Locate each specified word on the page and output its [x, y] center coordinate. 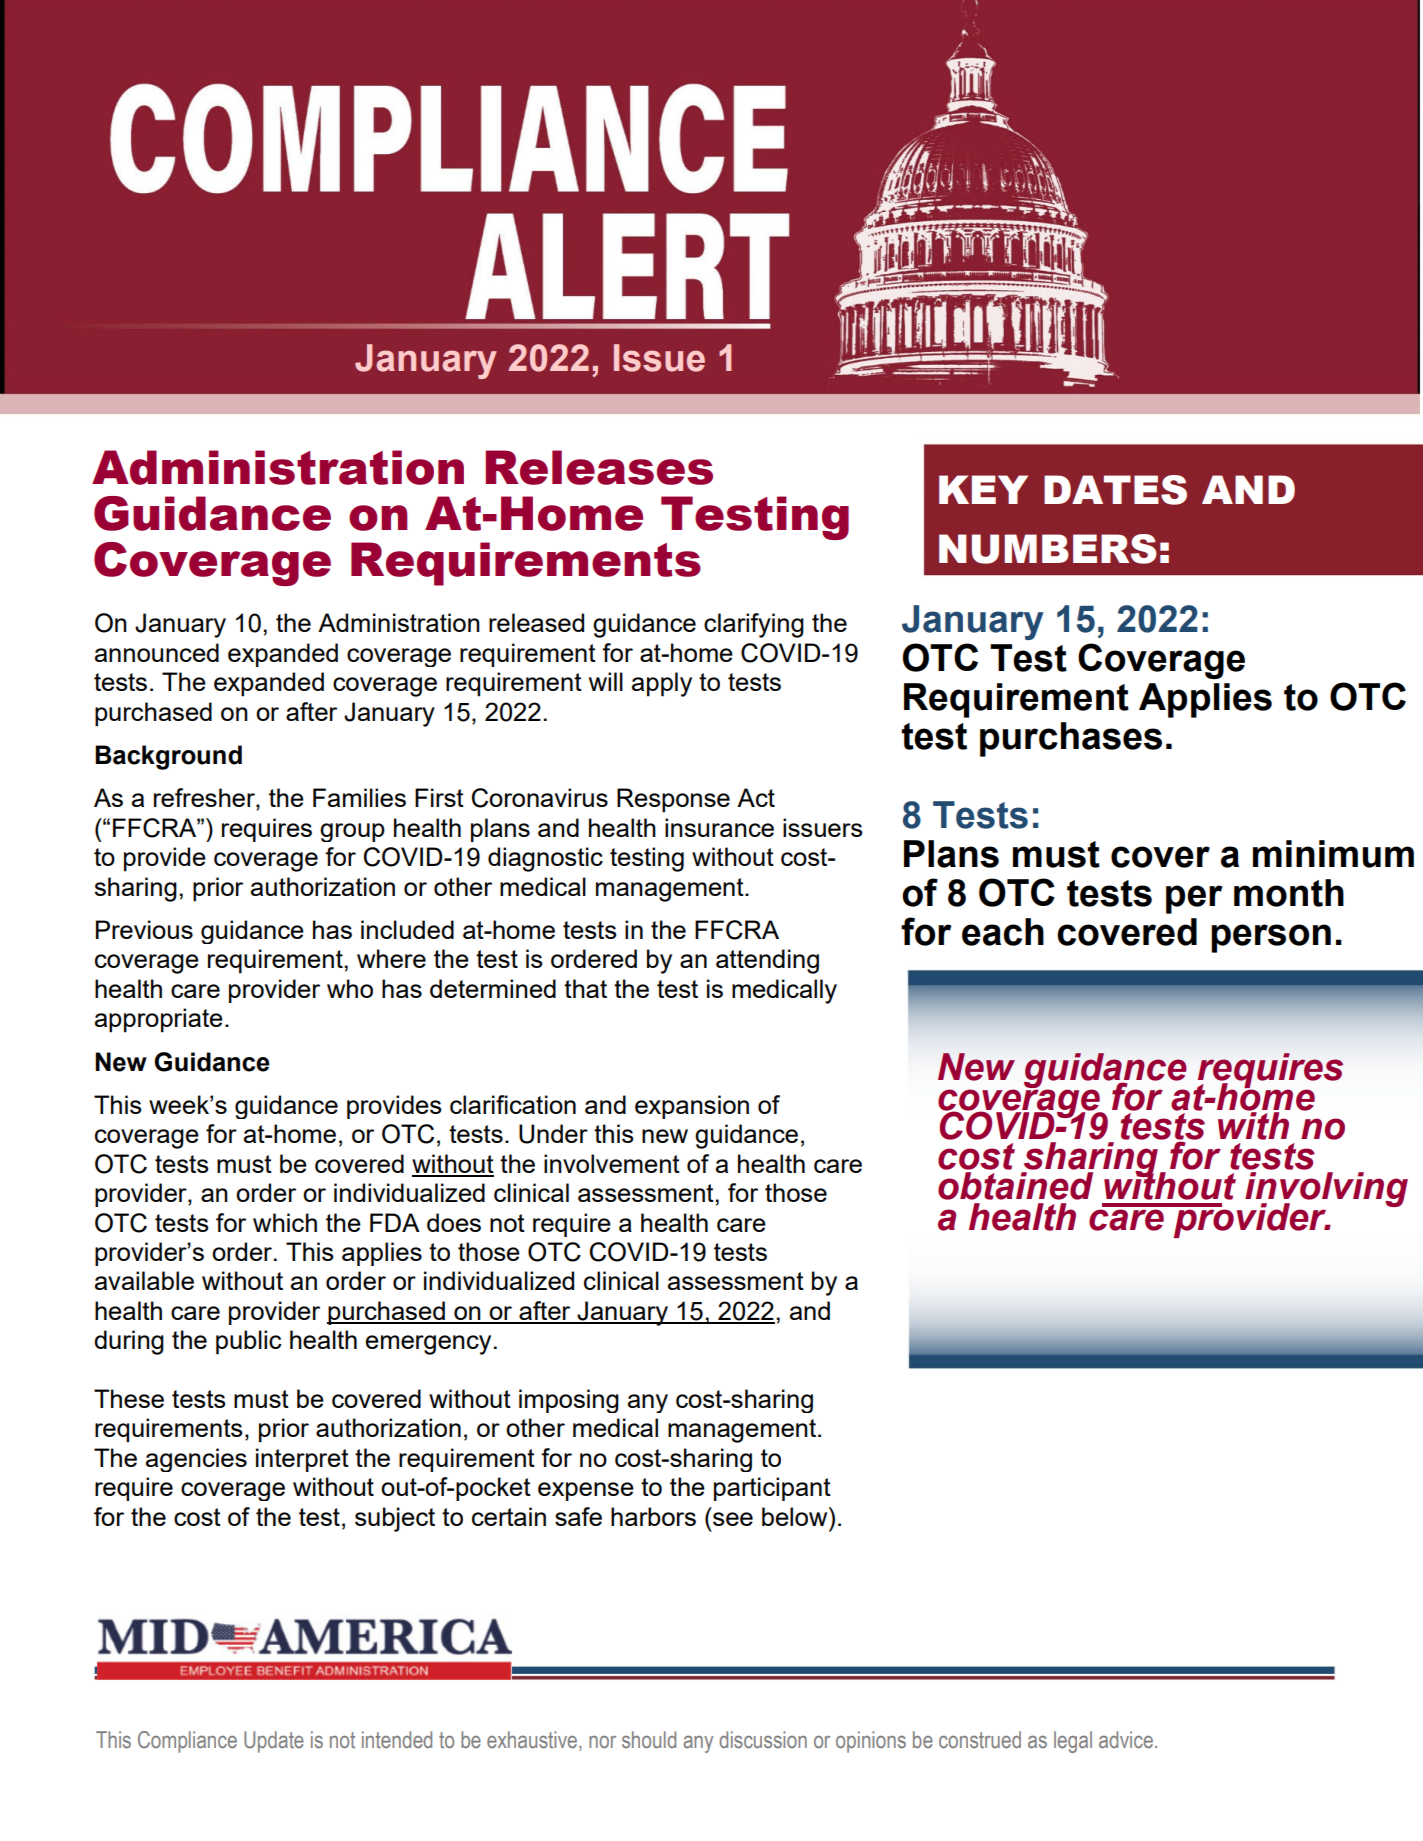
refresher [205, 799]
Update [274, 1742]
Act [756, 797]
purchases [1071, 739]
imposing [569, 1401]
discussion [763, 1739]
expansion [692, 1107]
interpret [302, 1460]
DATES [1115, 490]
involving [1326, 1191]
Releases [599, 467]
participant [772, 1489]
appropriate [159, 1020]
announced [157, 652]
